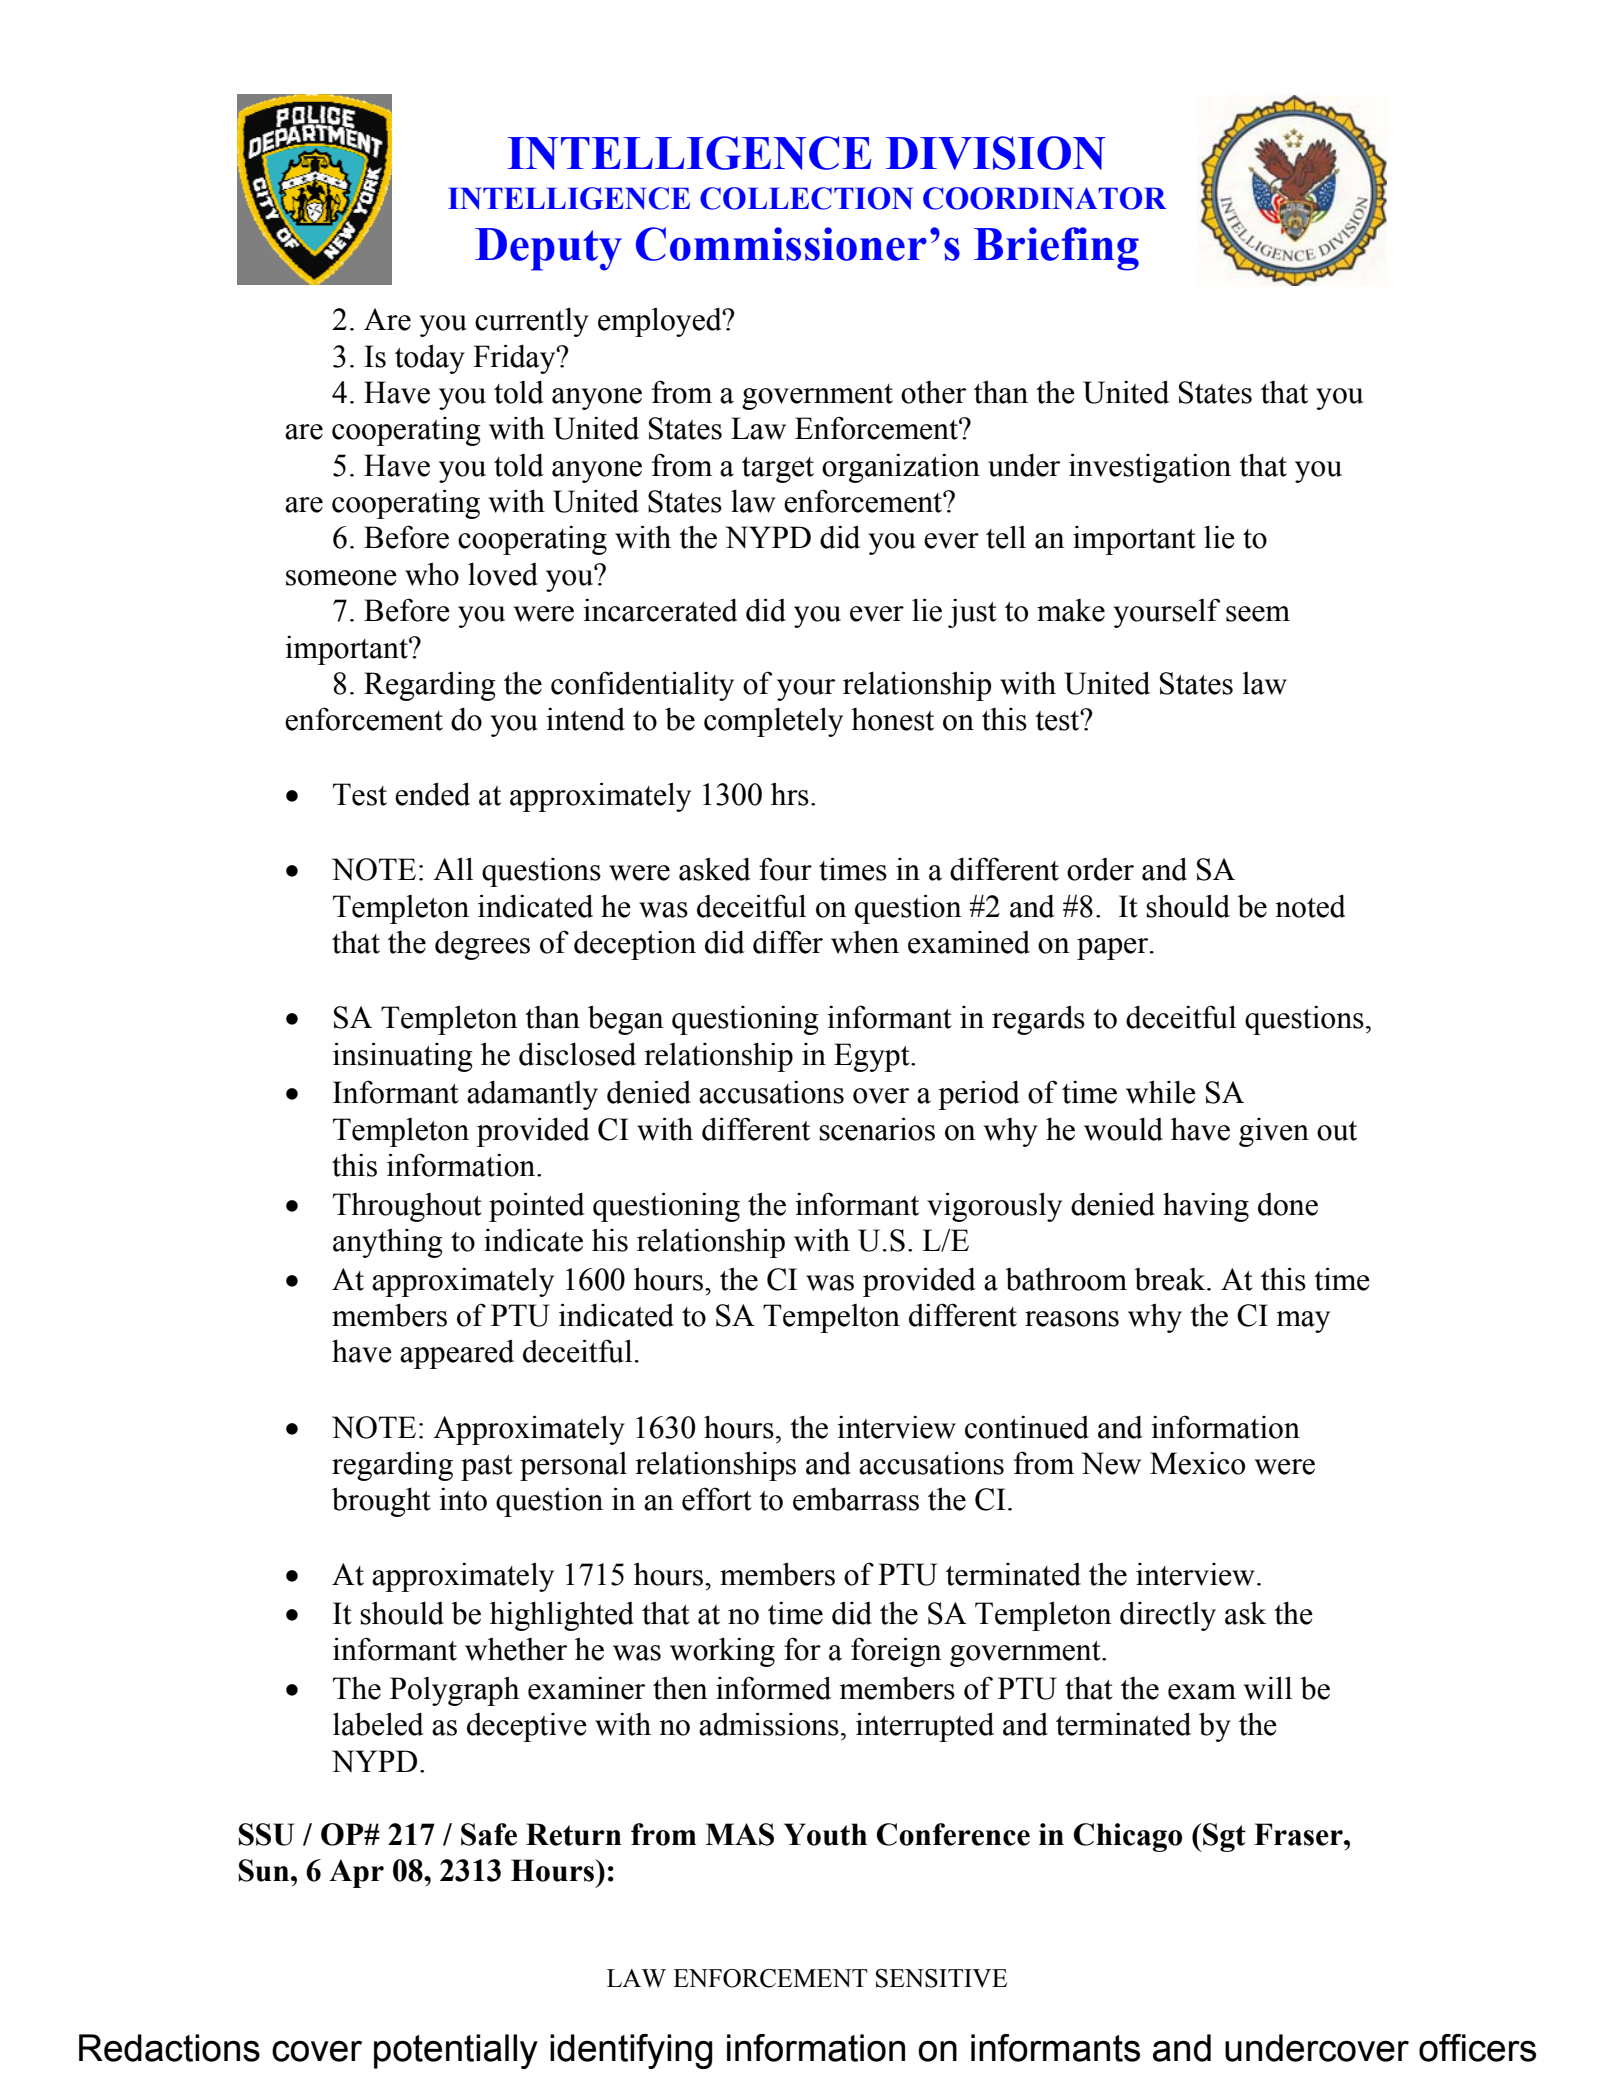 The width and height of the page is (1614, 2088). I want to click on COLLECTION, so click(806, 198).
